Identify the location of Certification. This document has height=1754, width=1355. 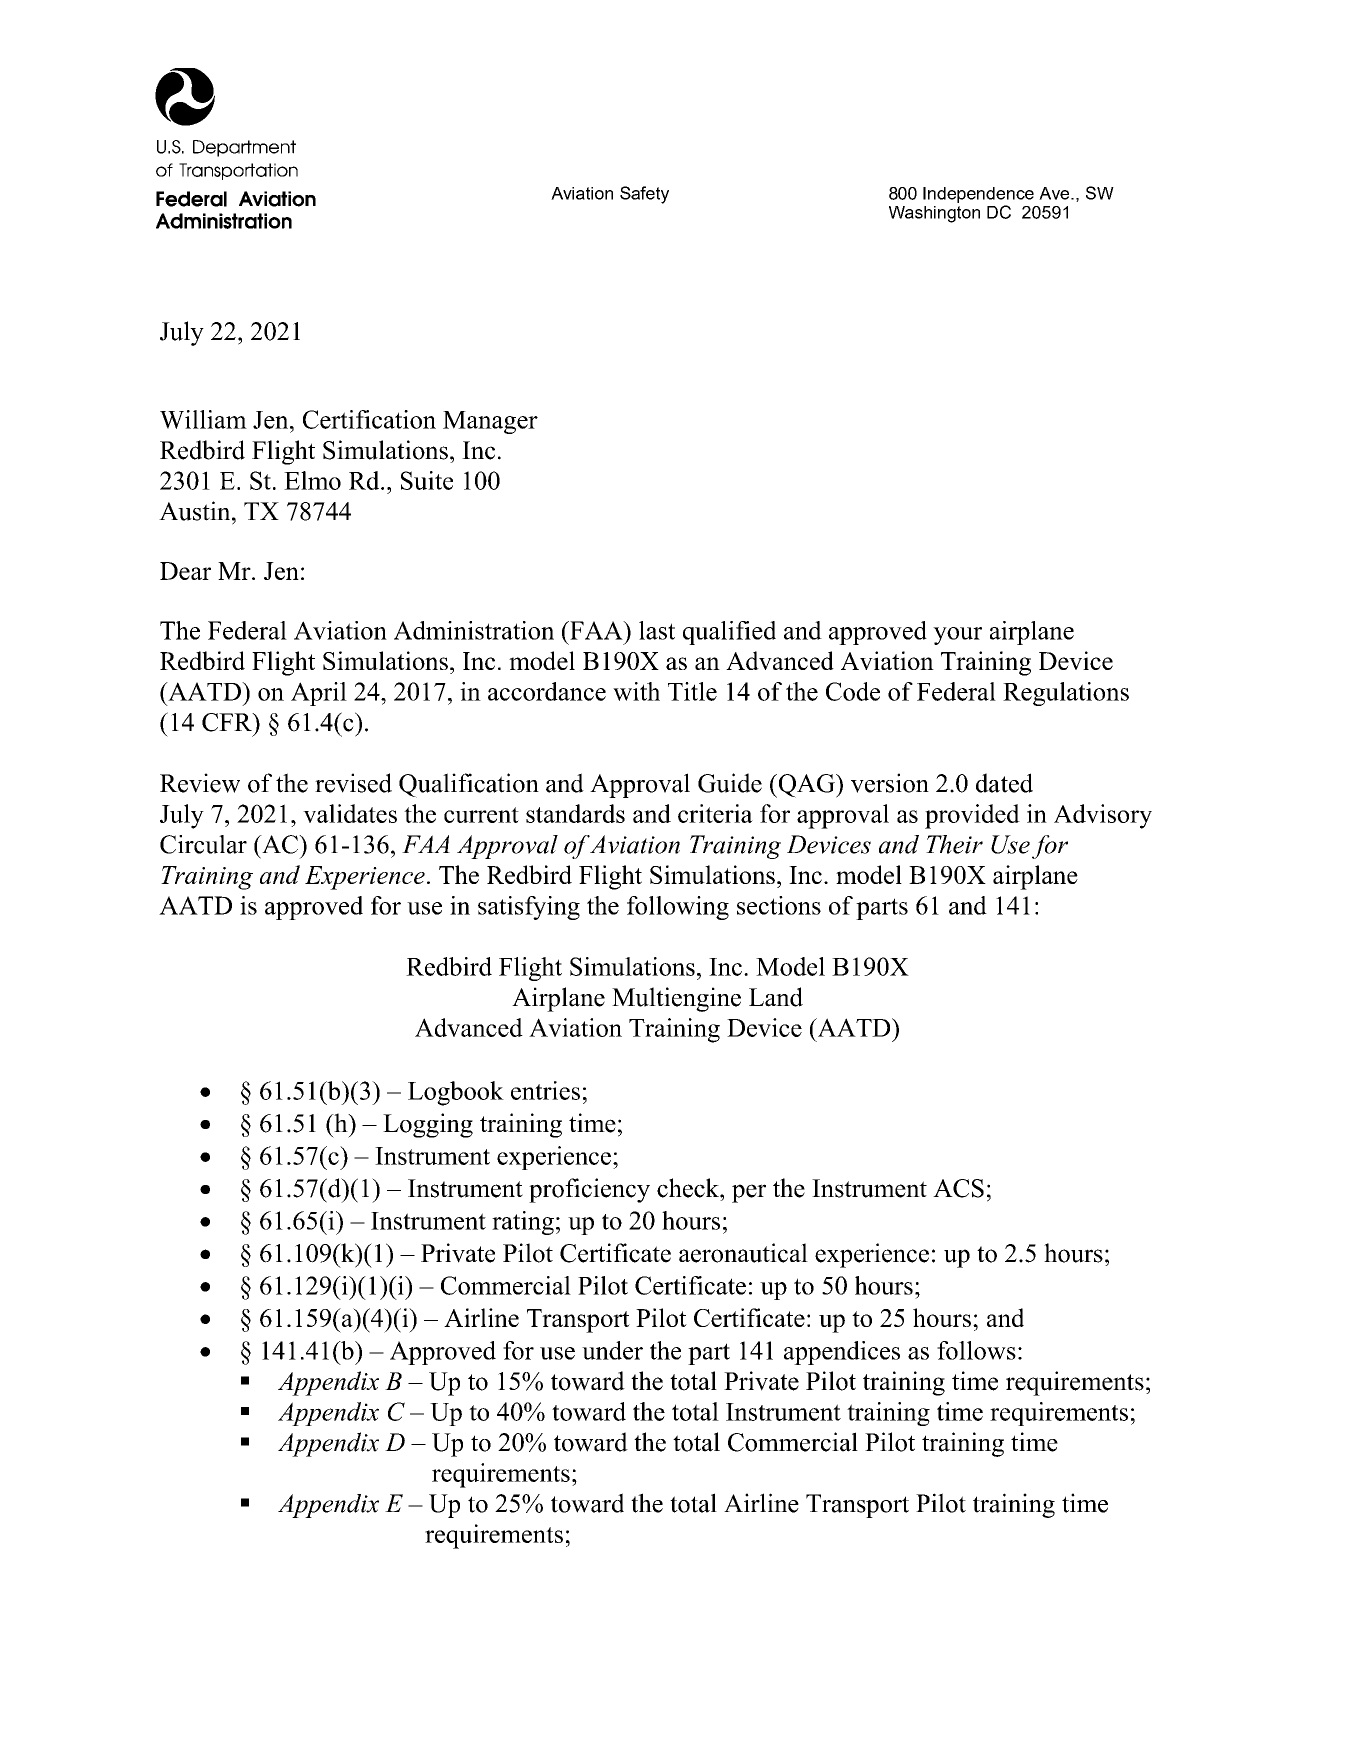
(369, 419).
